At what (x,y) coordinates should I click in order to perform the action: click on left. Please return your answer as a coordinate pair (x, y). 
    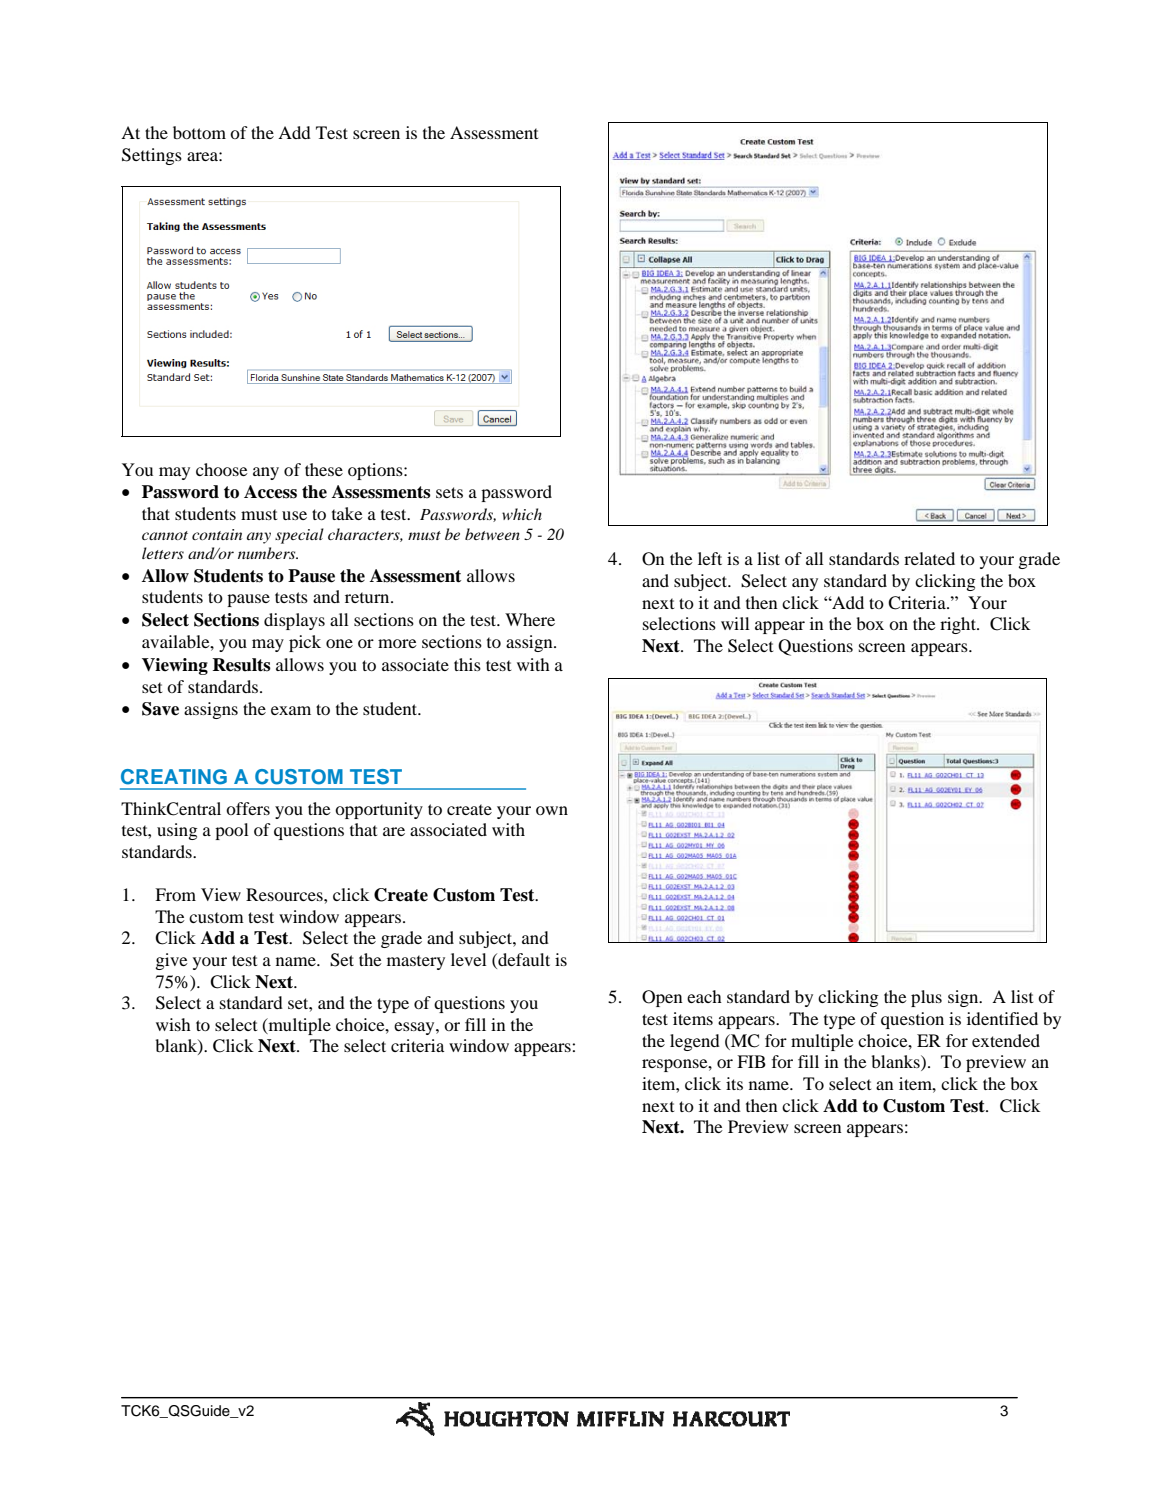
    Looking at the image, I should click on (710, 558).
